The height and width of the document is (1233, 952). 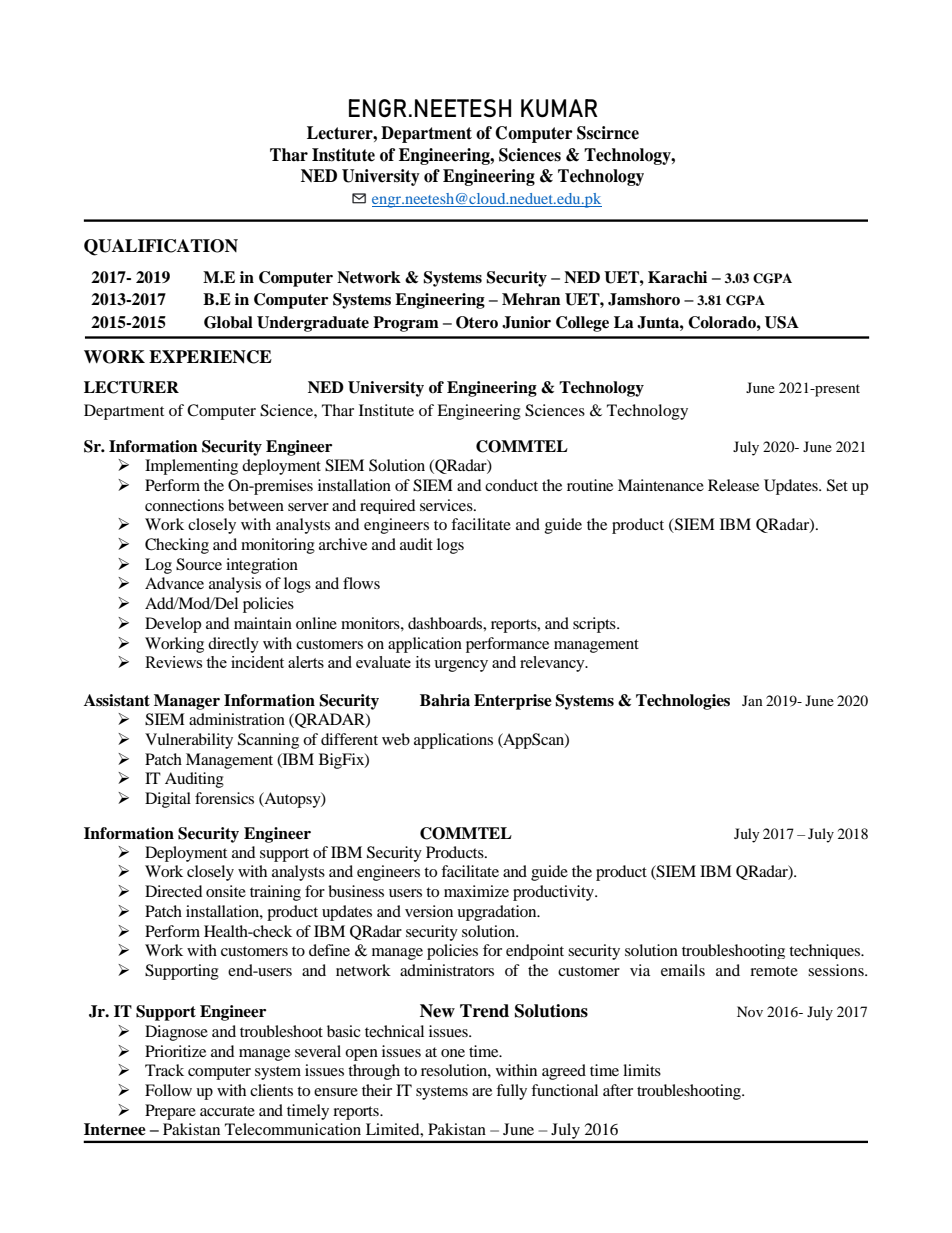 What do you see at coordinates (461, 666) in the document?
I see `urgency` at bounding box center [461, 666].
